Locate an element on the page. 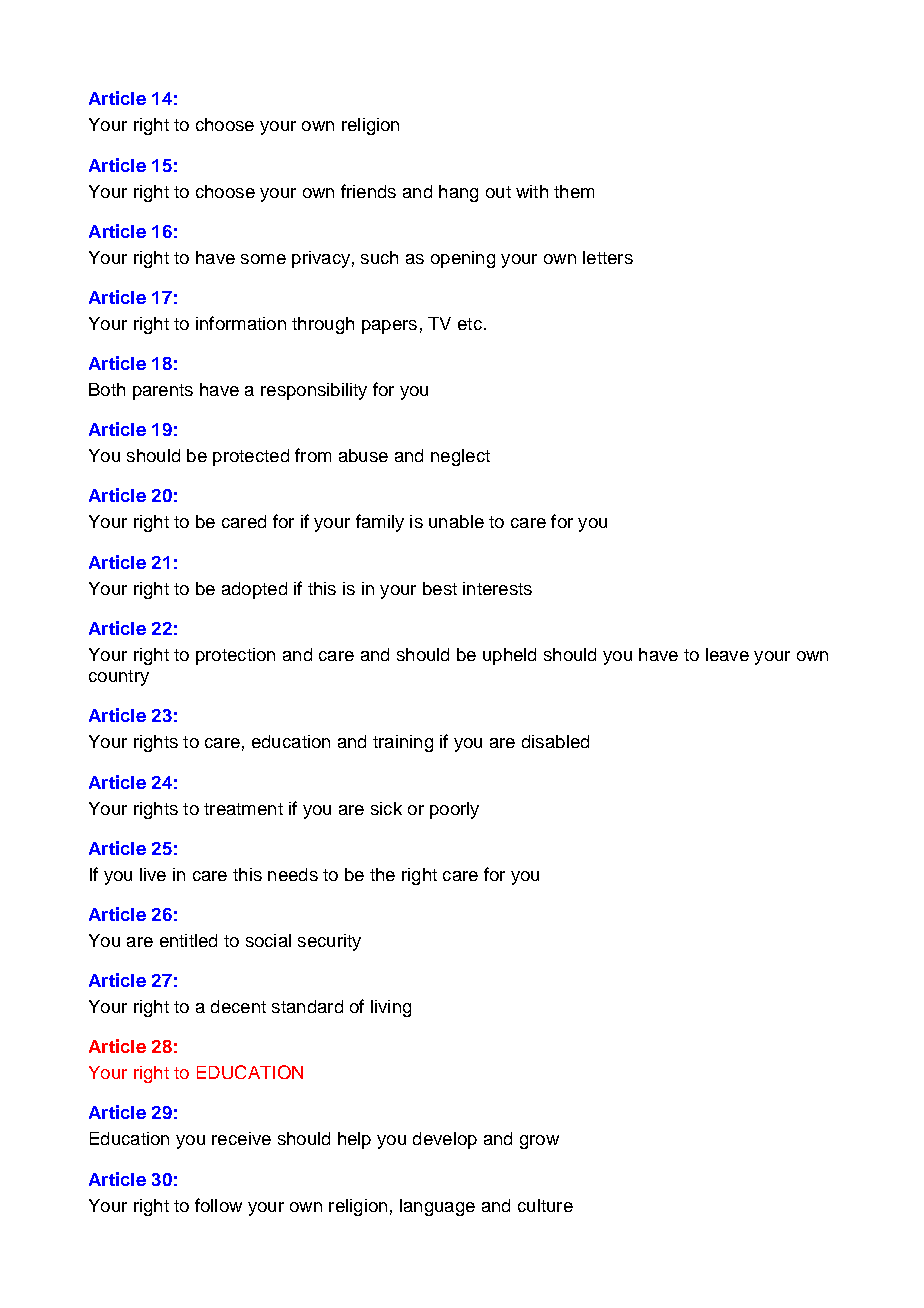 The image size is (924, 1308). country is located at coordinates (119, 678).
